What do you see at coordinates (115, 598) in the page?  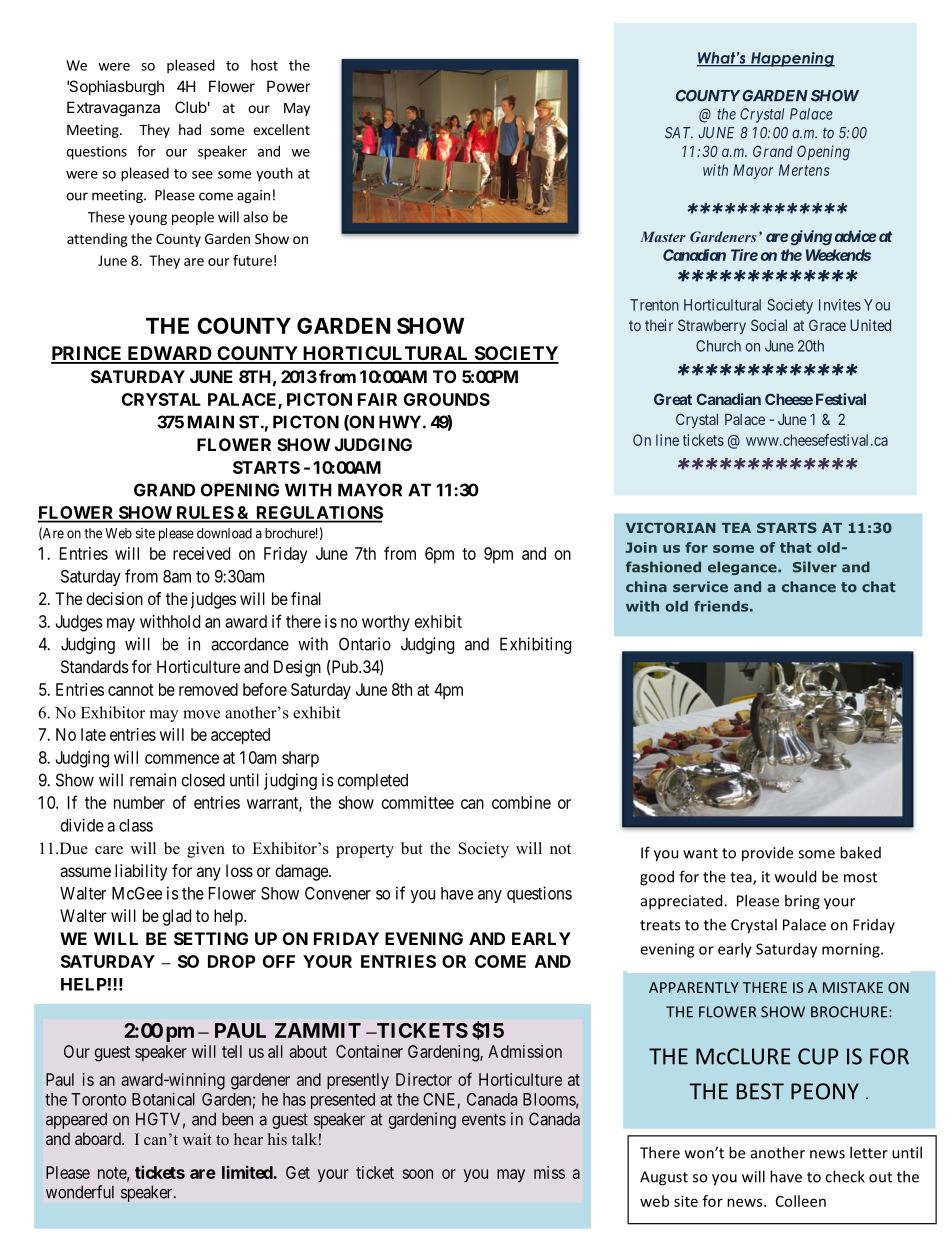 I see `decision` at bounding box center [115, 598].
